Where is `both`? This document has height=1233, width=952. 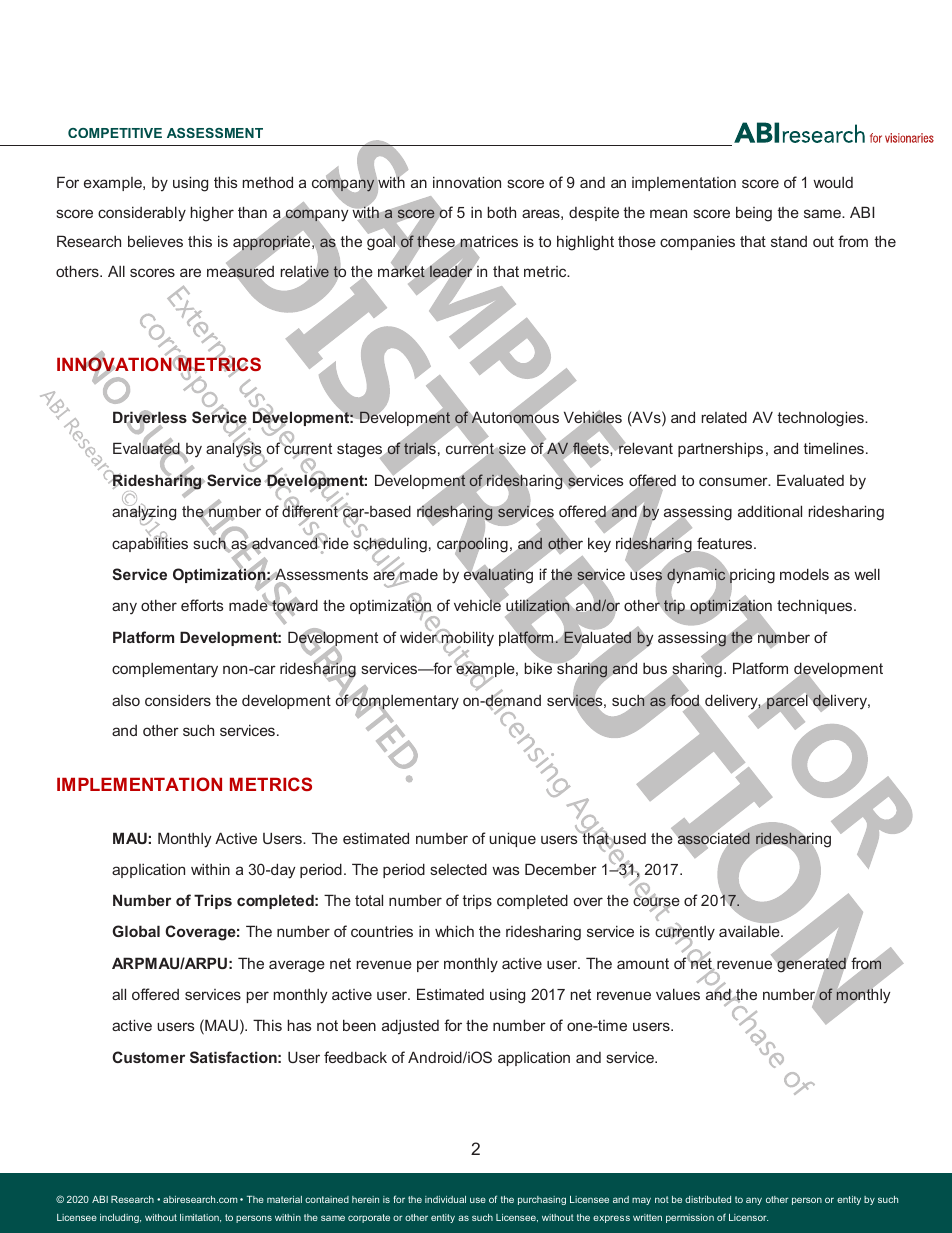
both is located at coordinates (501, 212).
